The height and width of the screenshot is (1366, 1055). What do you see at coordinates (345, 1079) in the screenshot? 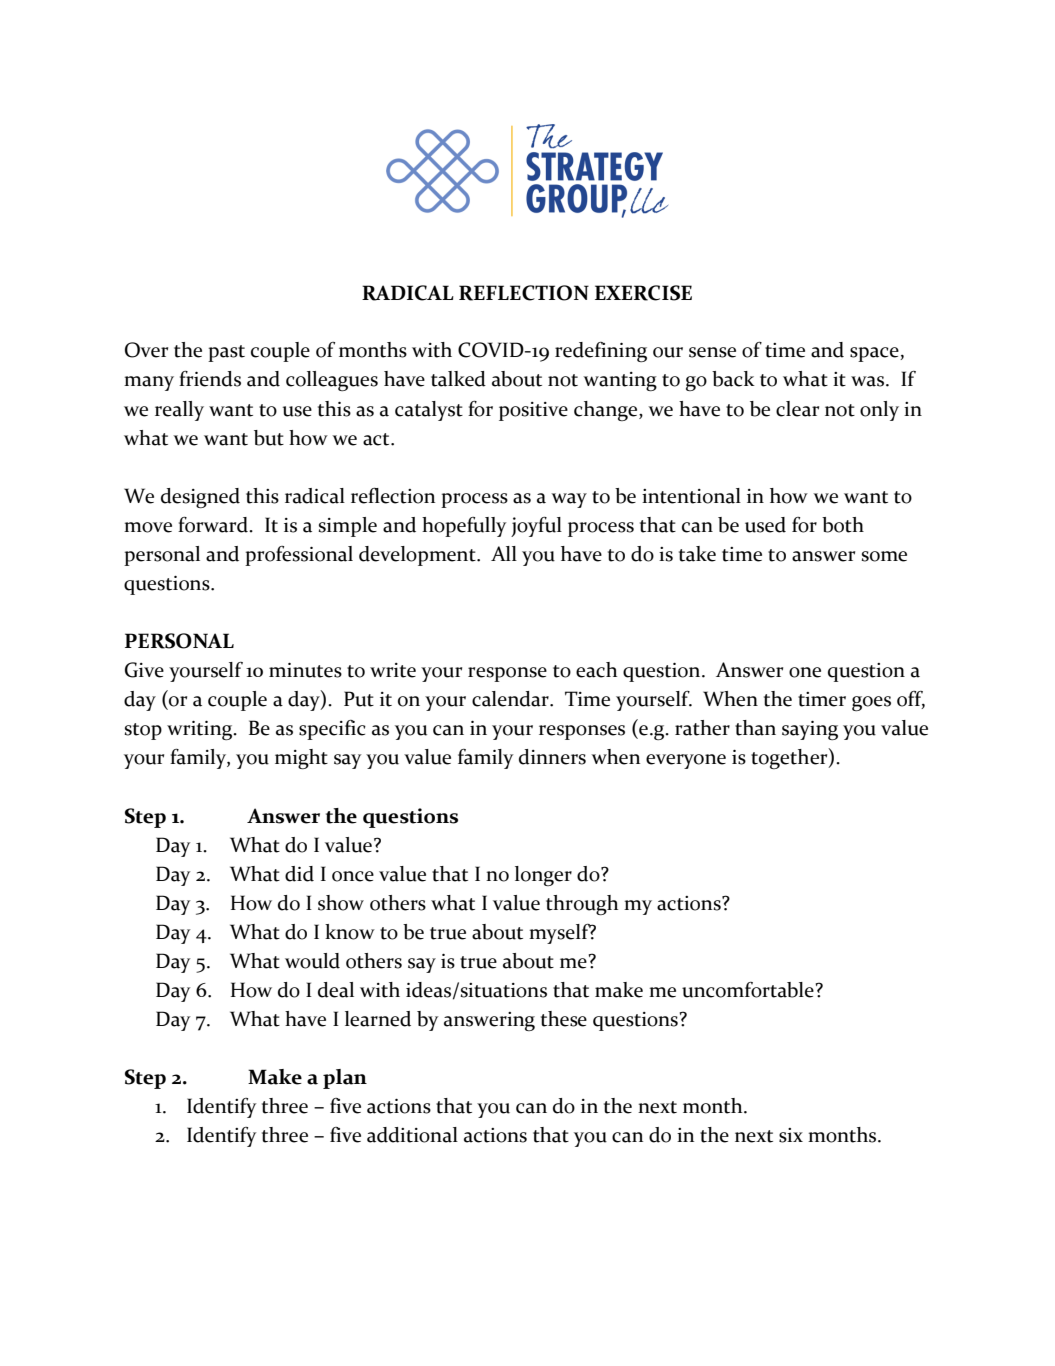
I see `plan` at bounding box center [345, 1079].
